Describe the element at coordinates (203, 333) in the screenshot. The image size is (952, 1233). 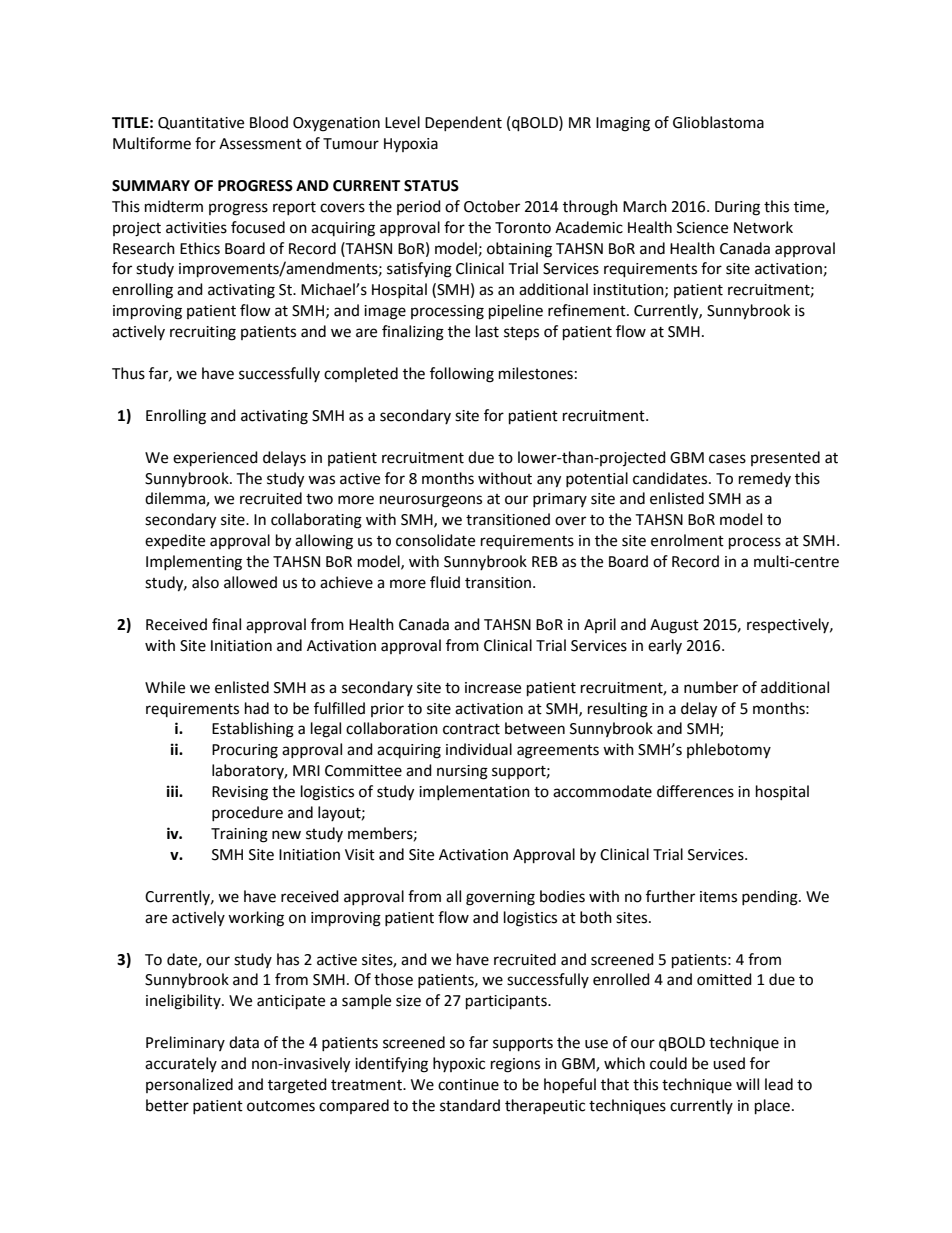
I see `recruiting` at that location.
